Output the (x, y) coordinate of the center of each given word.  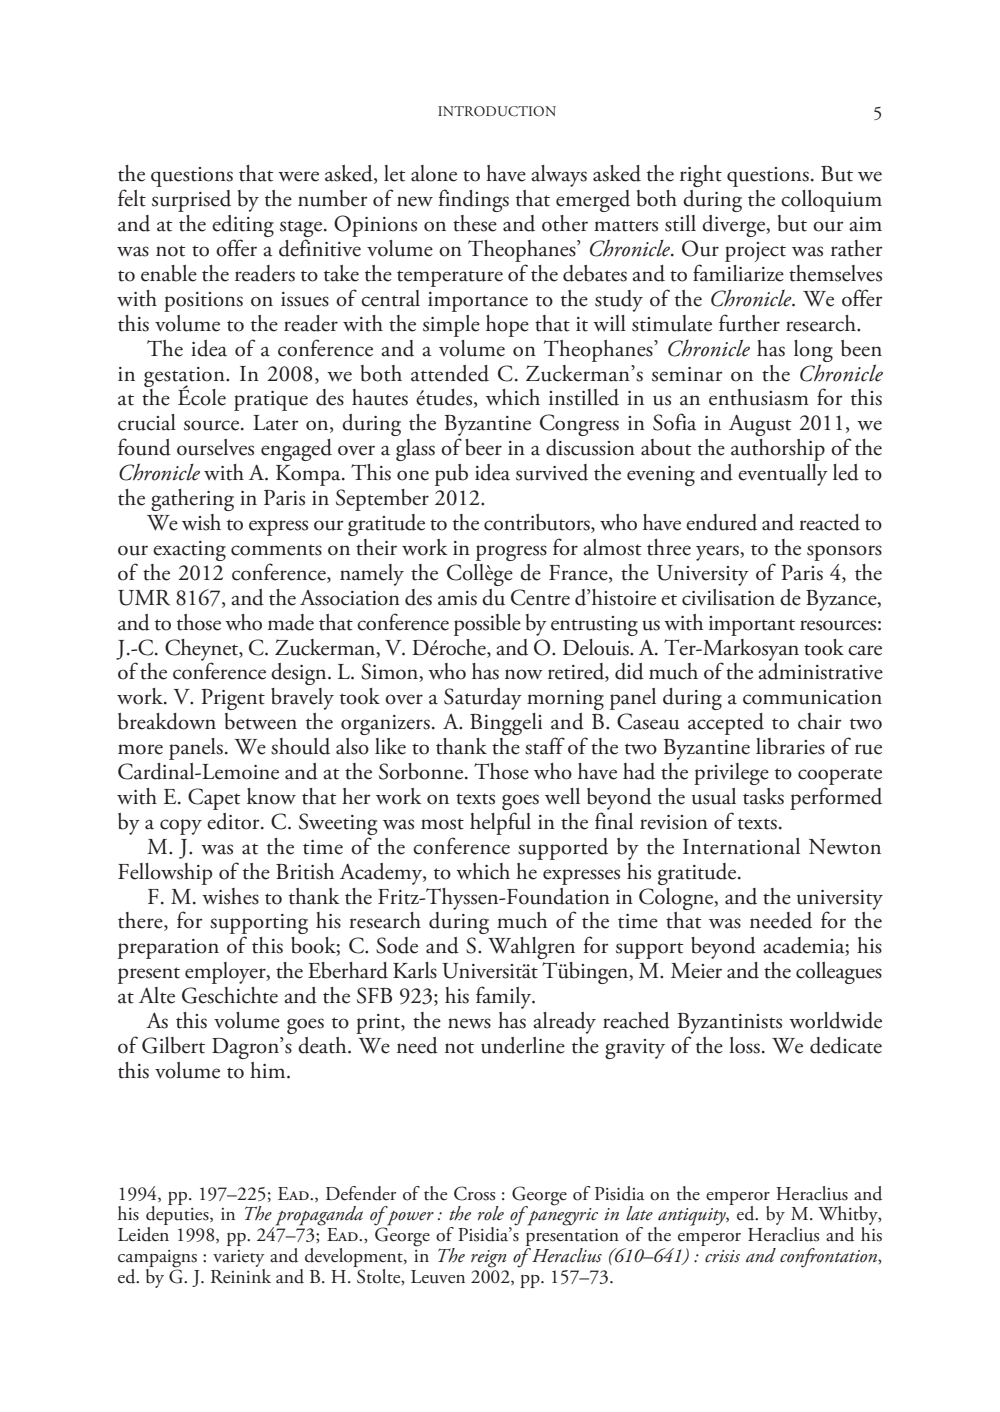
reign (488, 1259)
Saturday (483, 699)
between (261, 721)
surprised (191, 201)
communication (812, 697)
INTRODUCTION (497, 111)
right (701, 176)
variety (238, 1258)
